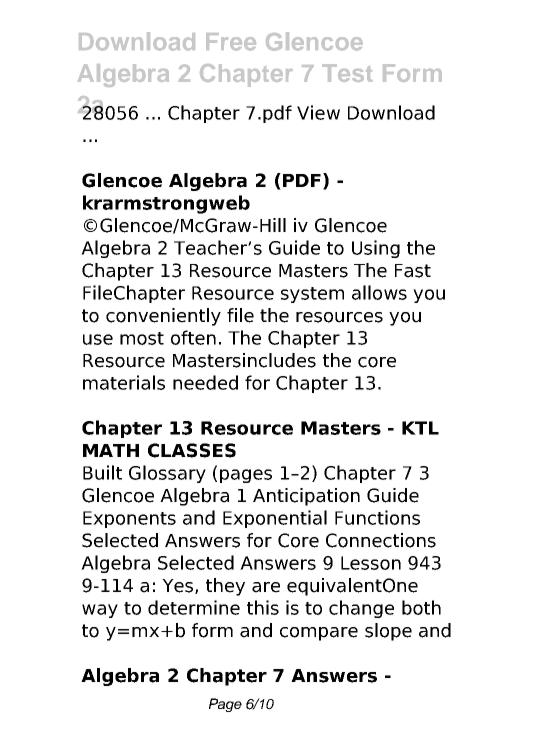  What do you see at coordinates (318, 112) in the screenshot?
I see `View` at bounding box center [318, 112].
